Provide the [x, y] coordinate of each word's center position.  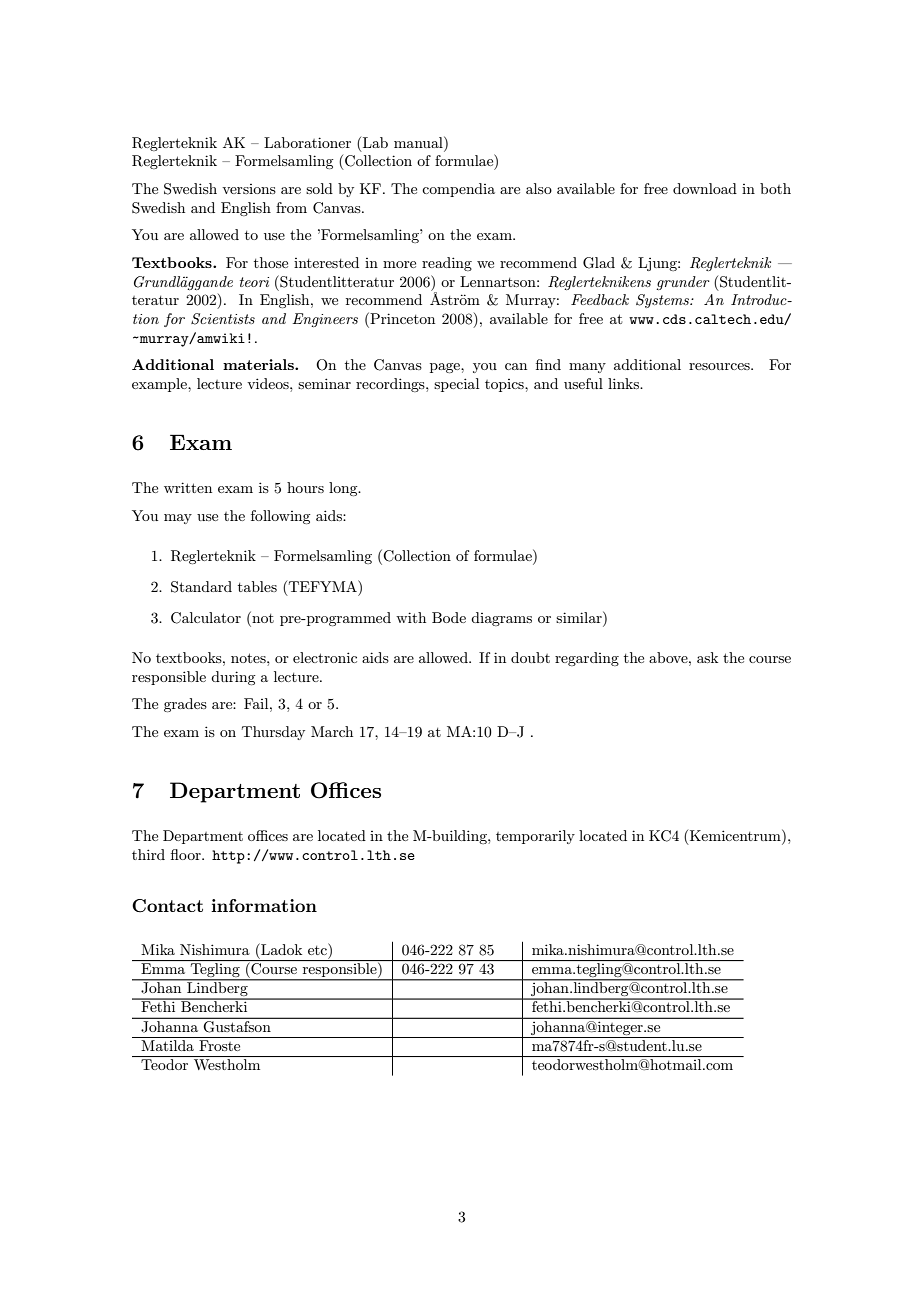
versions [249, 189]
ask [707, 657]
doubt [530, 657]
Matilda [167, 1045]
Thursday [273, 733]
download [705, 188]
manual [419, 142]
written [188, 487]
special [456, 385]
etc [318, 949]
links [624, 383]
